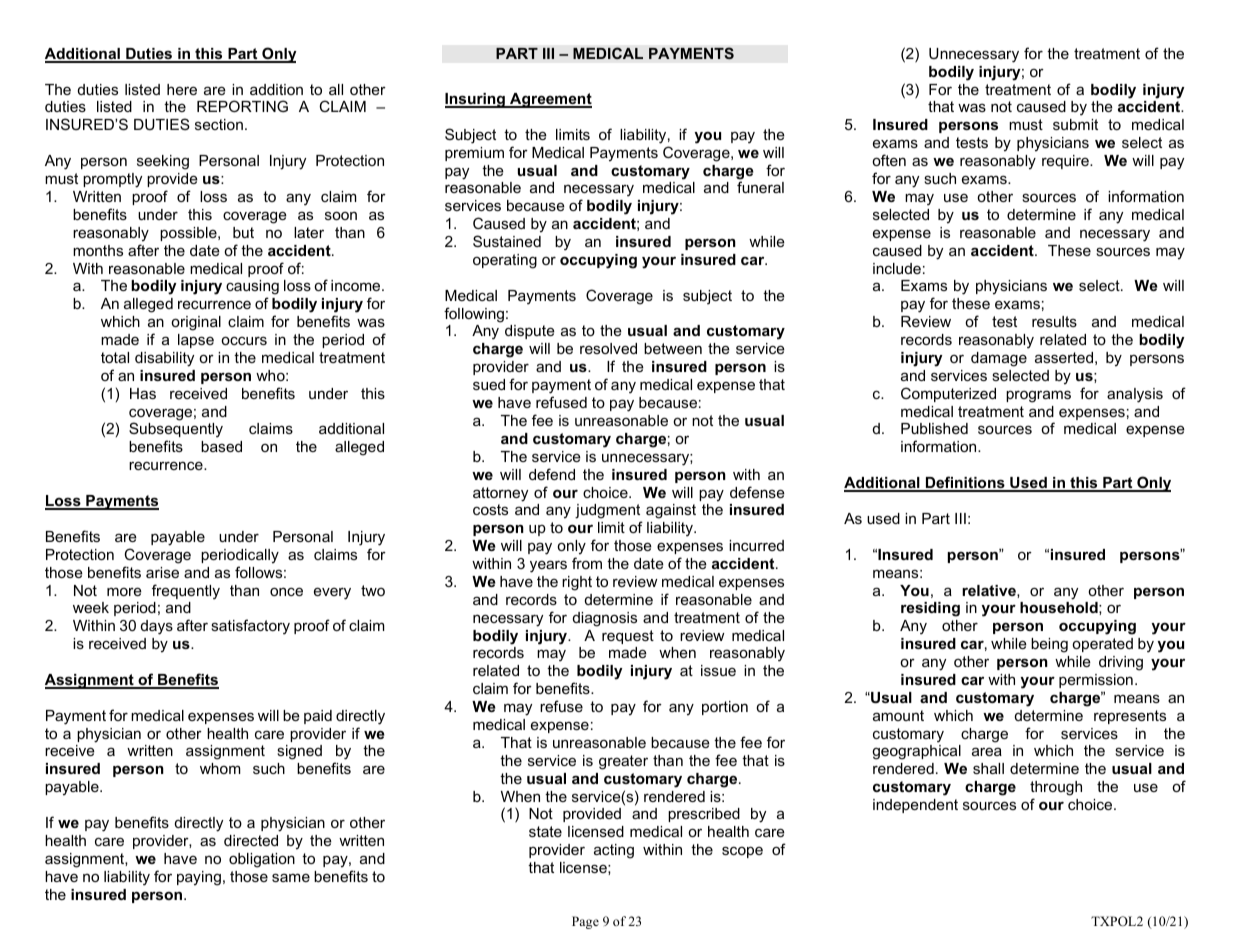 The height and width of the screenshot is (952, 1233). What do you see at coordinates (607, 511) in the screenshot?
I see `judgment` at bounding box center [607, 511].
